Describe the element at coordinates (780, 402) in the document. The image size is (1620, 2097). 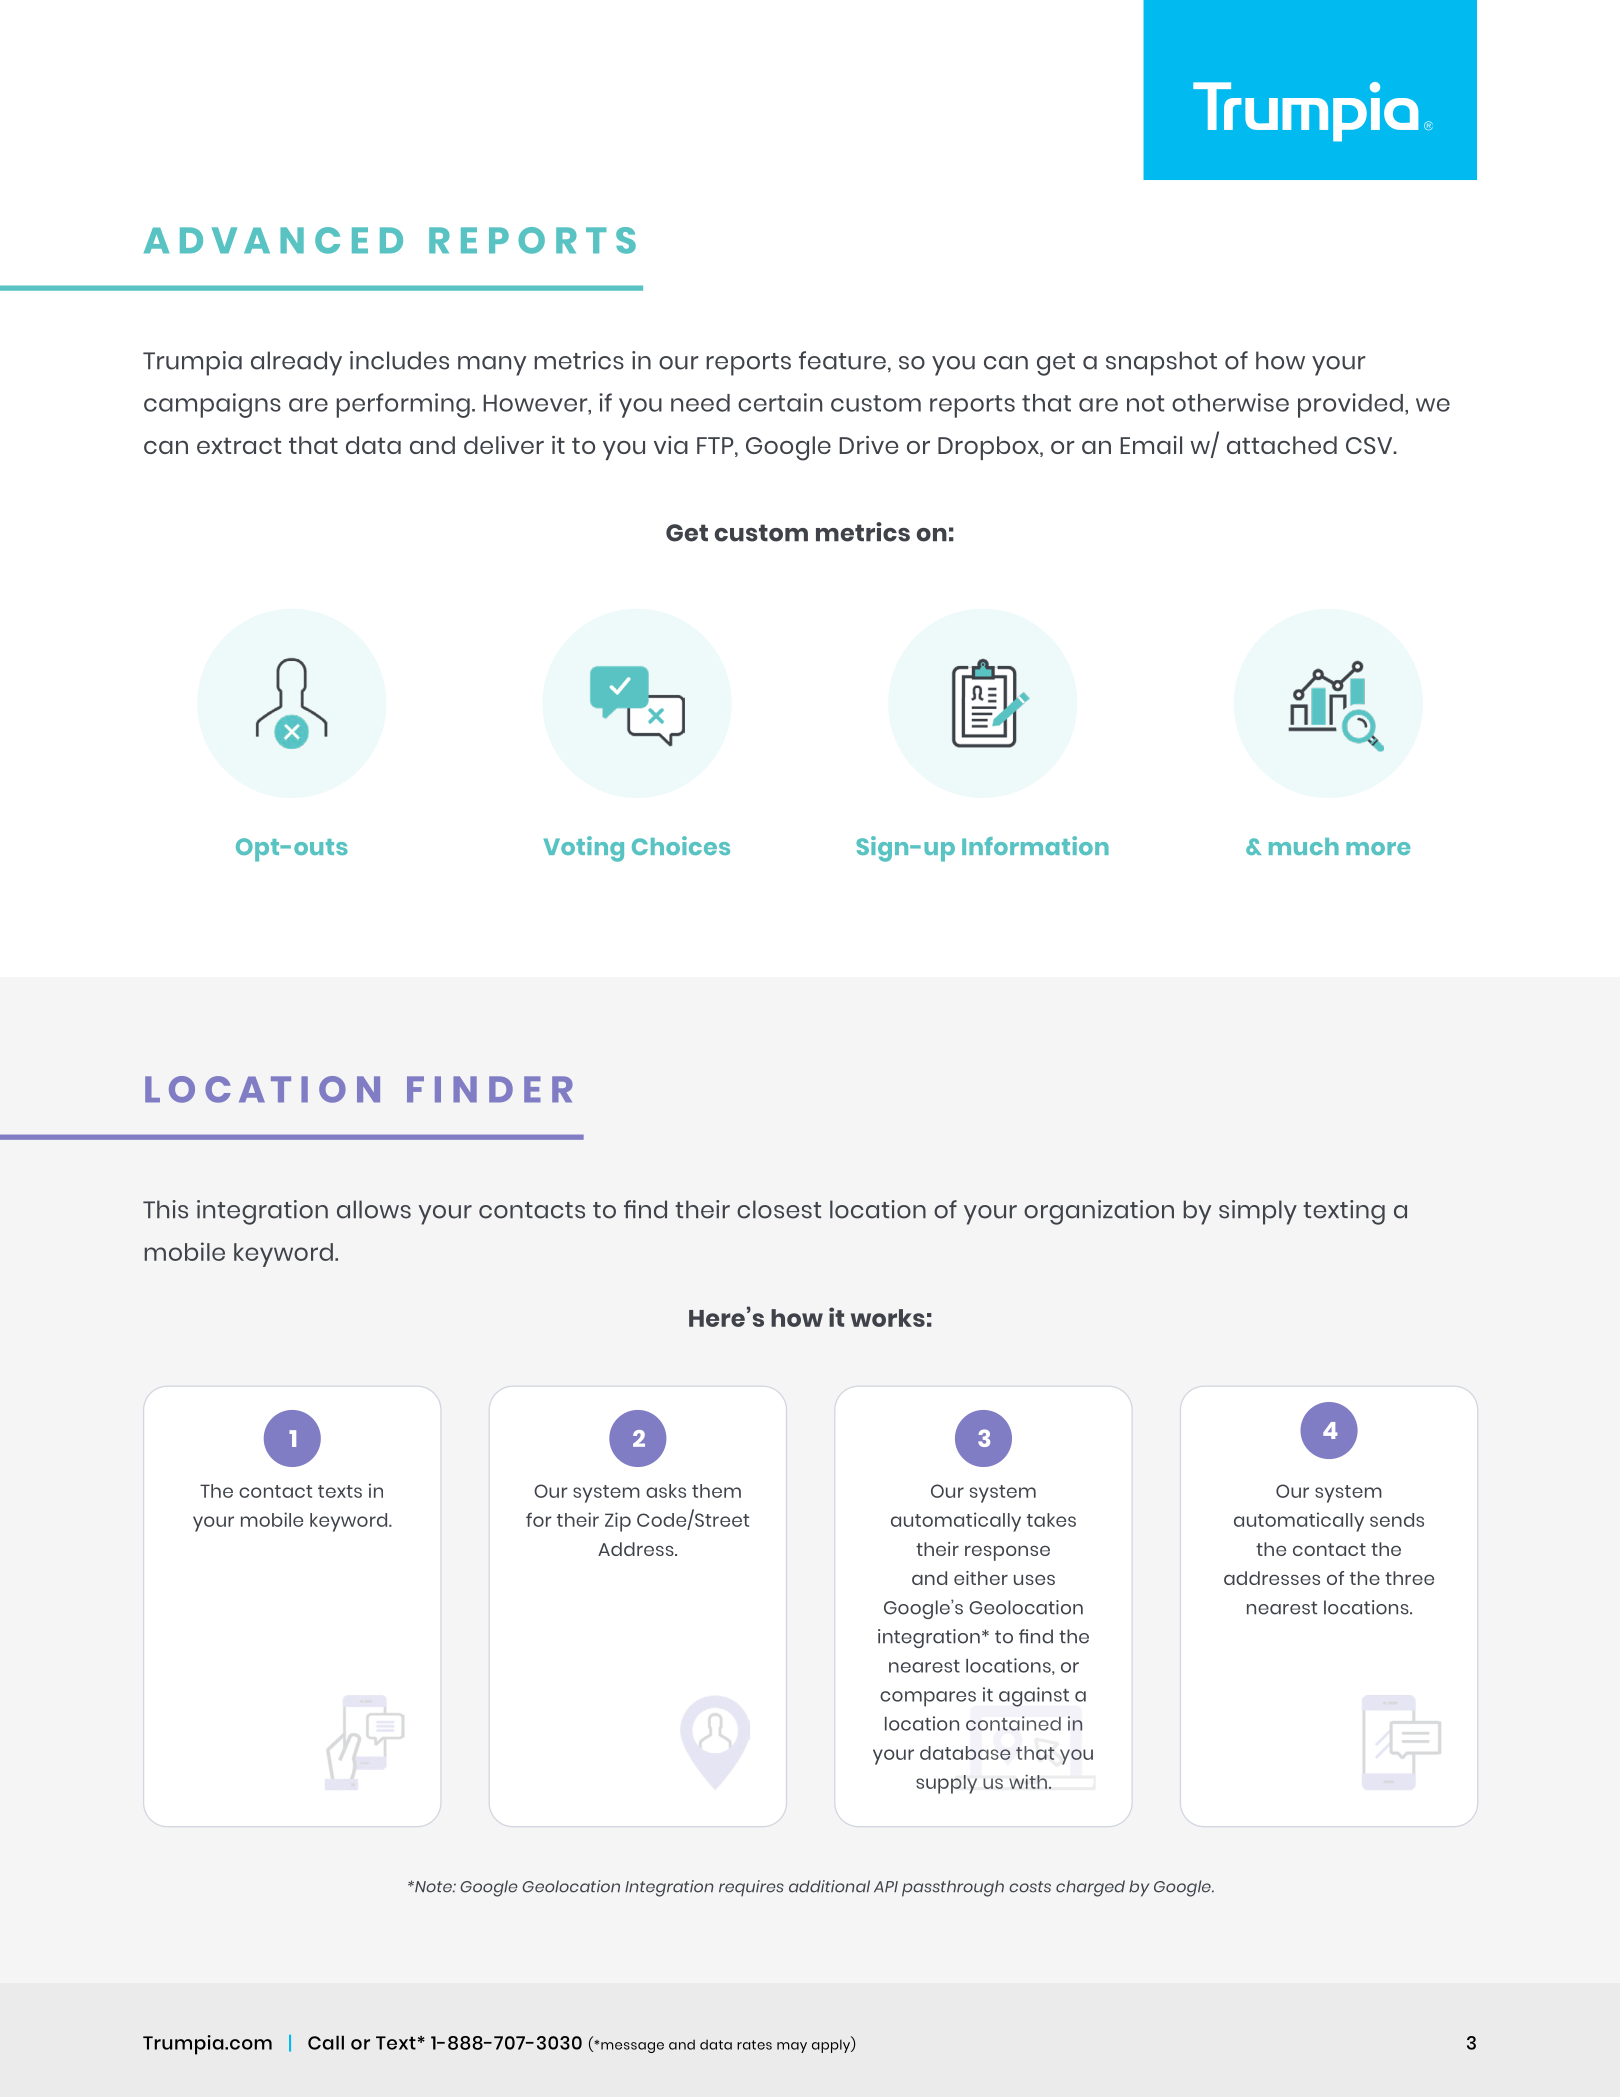
I see `certain` at that location.
